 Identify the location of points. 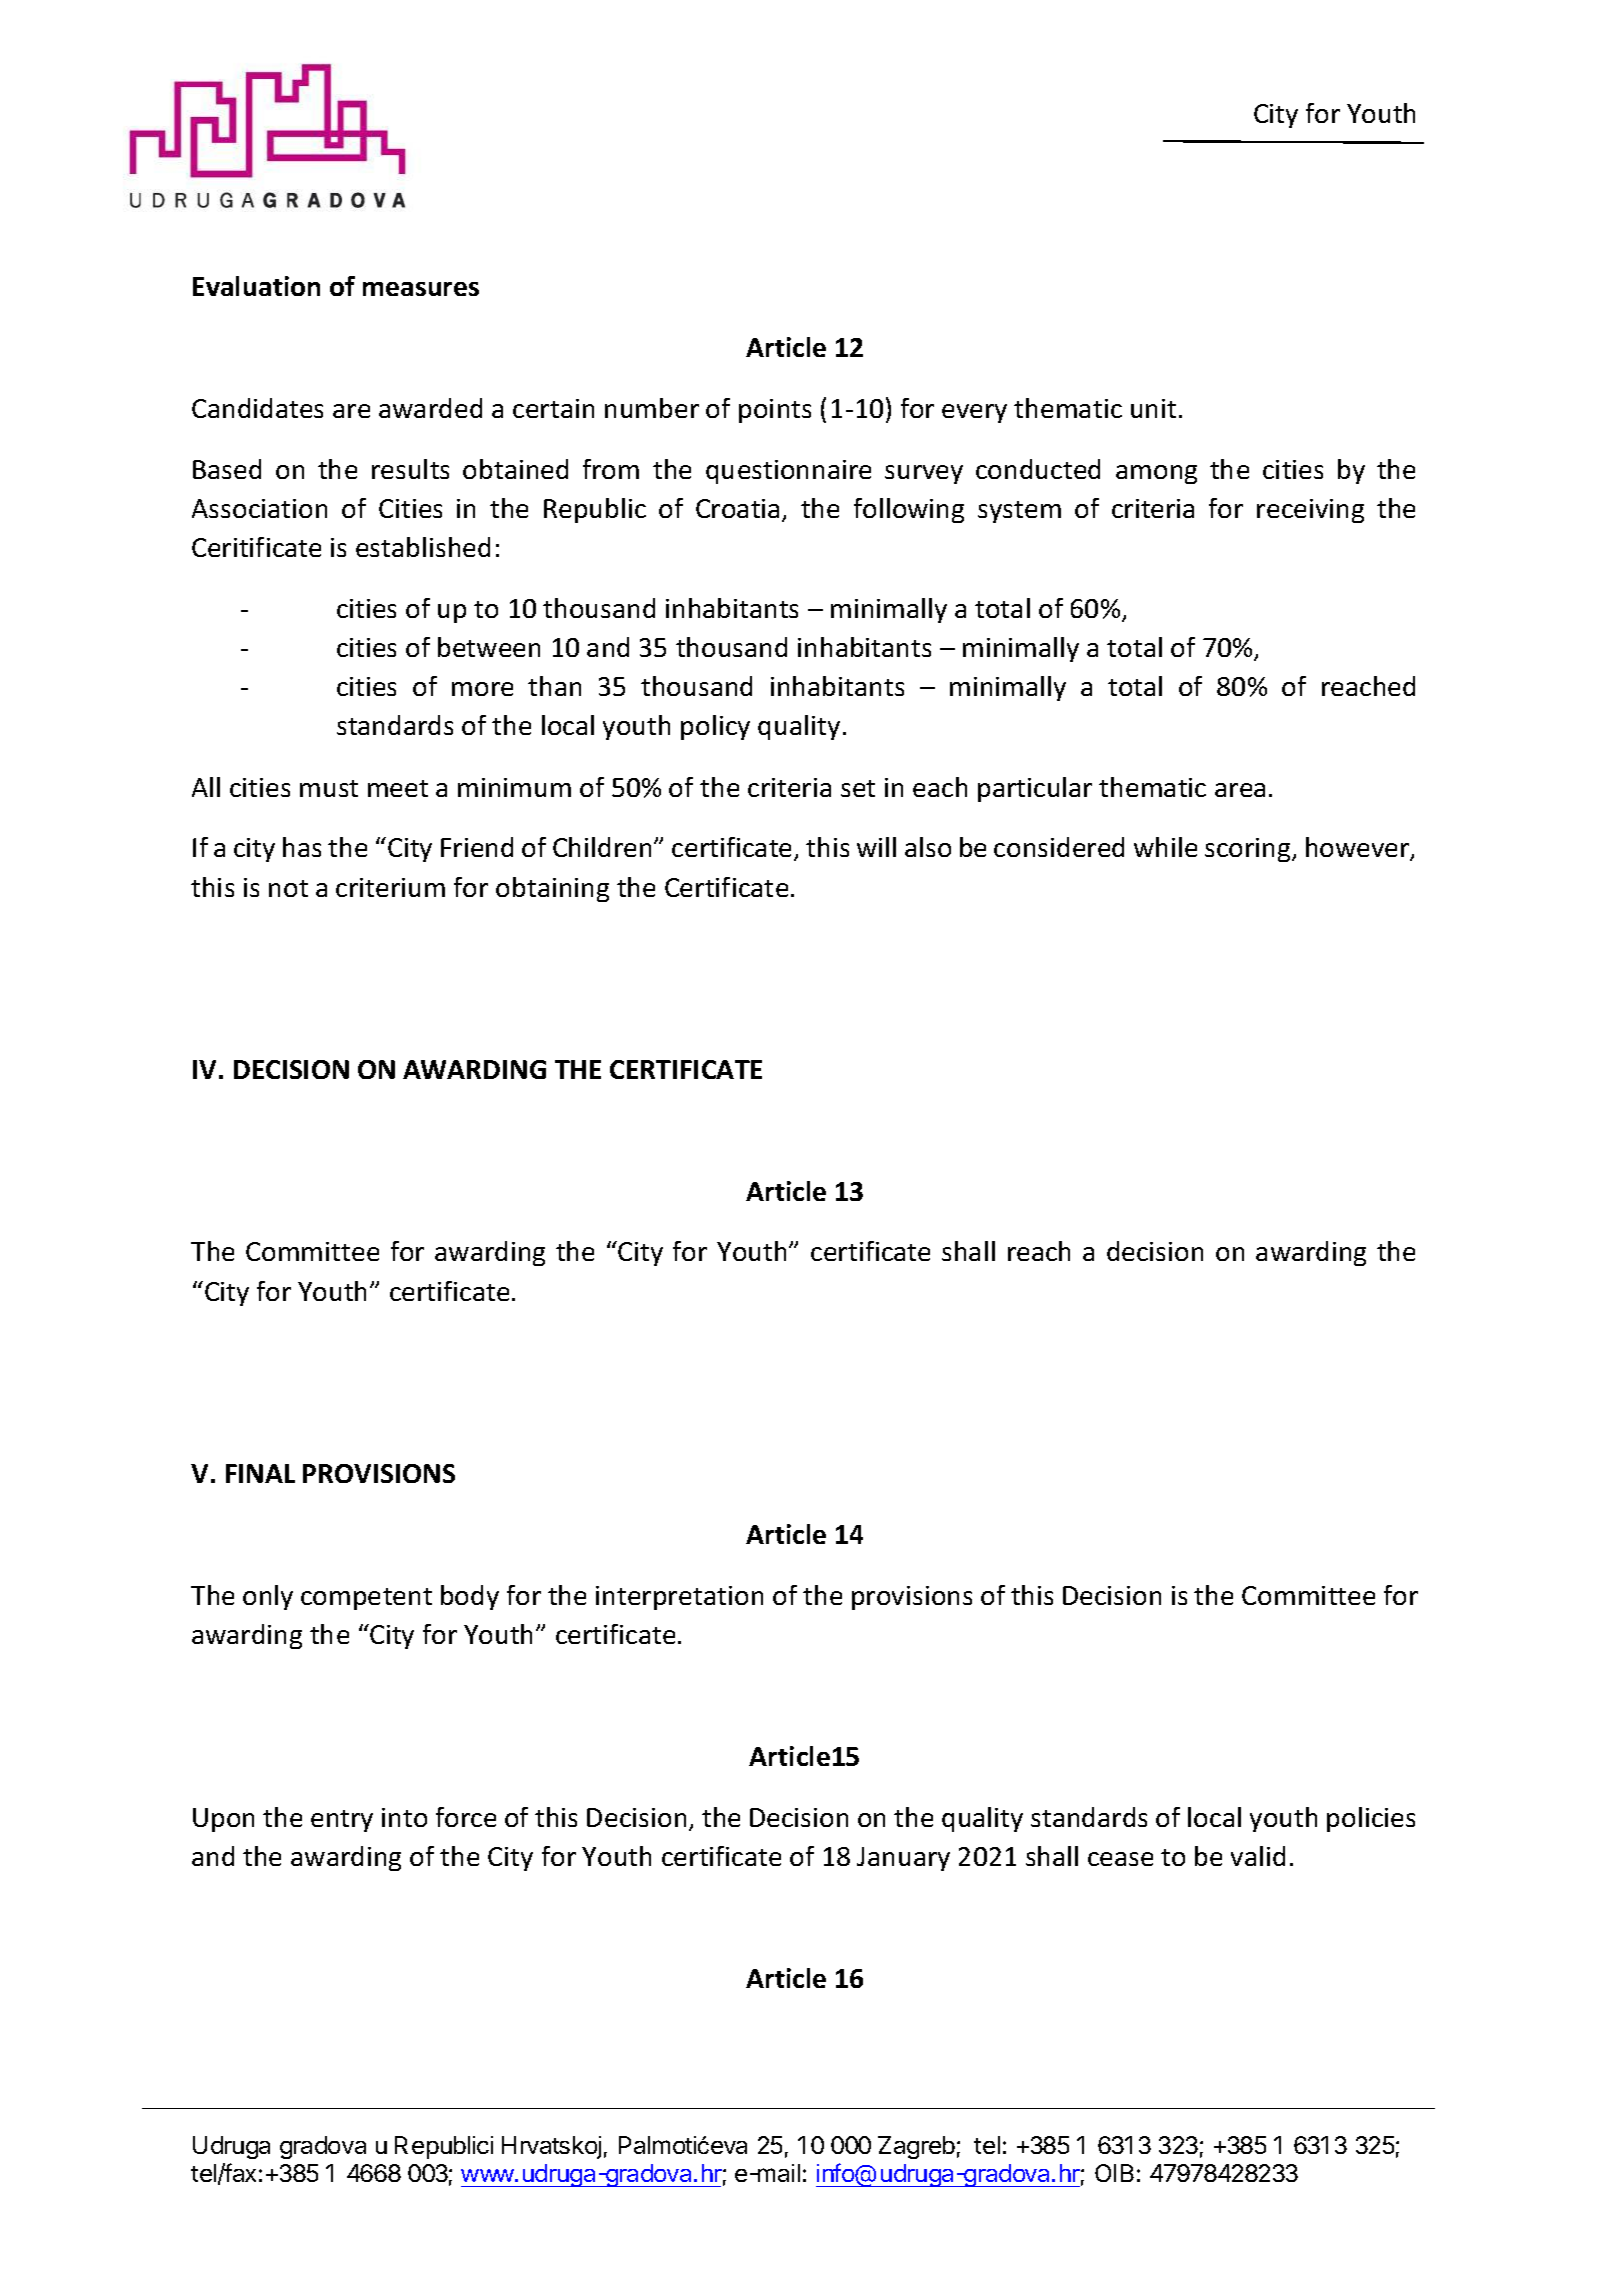
(775, 411).
